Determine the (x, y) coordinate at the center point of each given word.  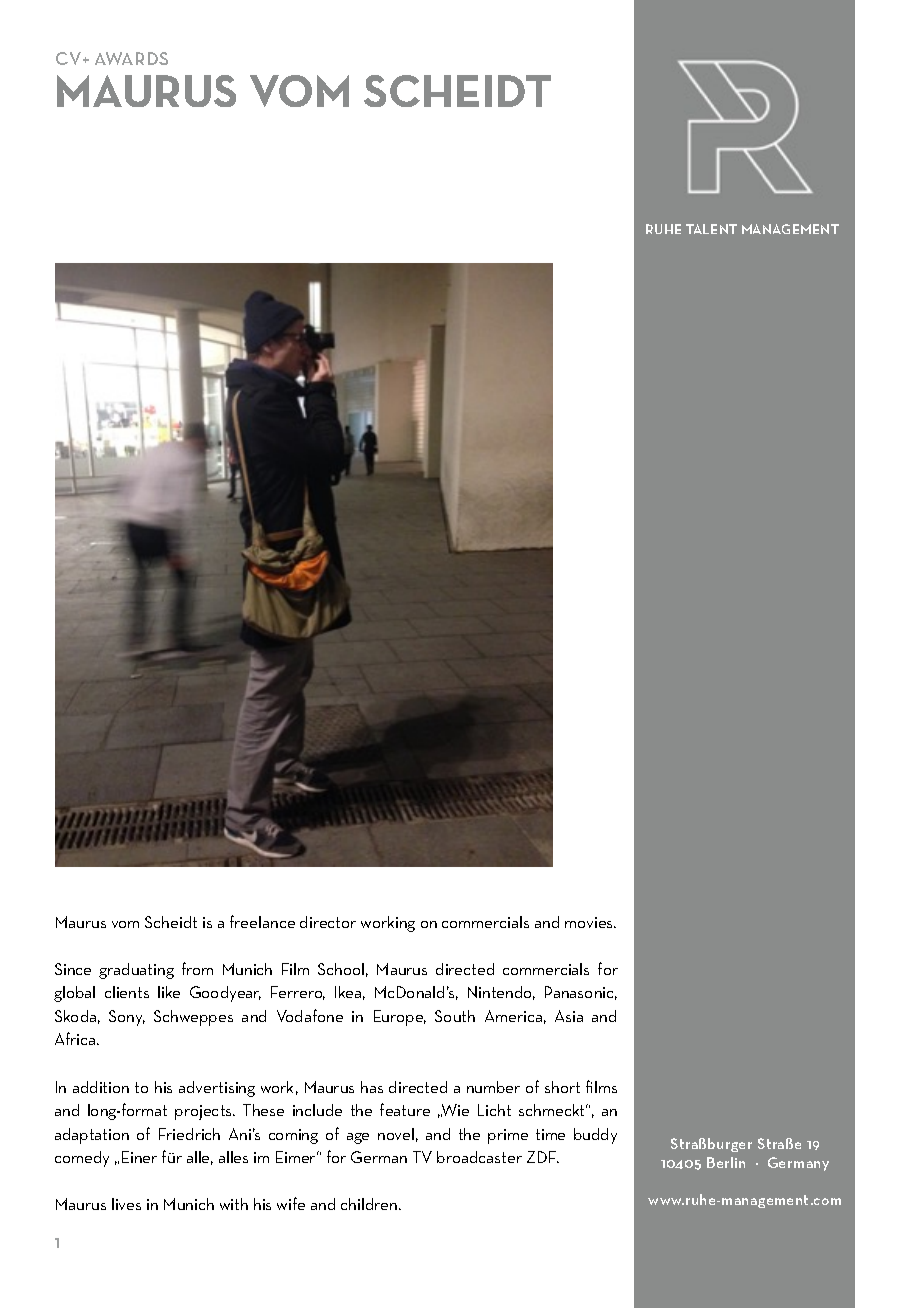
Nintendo (501, 993)
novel (396, 1134)
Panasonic (581, 993)
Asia (569, 1016)
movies (590, 922)
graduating (136, 971)
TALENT (711, 229)
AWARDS (131, 58)
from (197, 968)
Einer (139, 1157)
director (328, 922)
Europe (400, 1018)
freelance (262, 921)
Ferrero (298, 993)
